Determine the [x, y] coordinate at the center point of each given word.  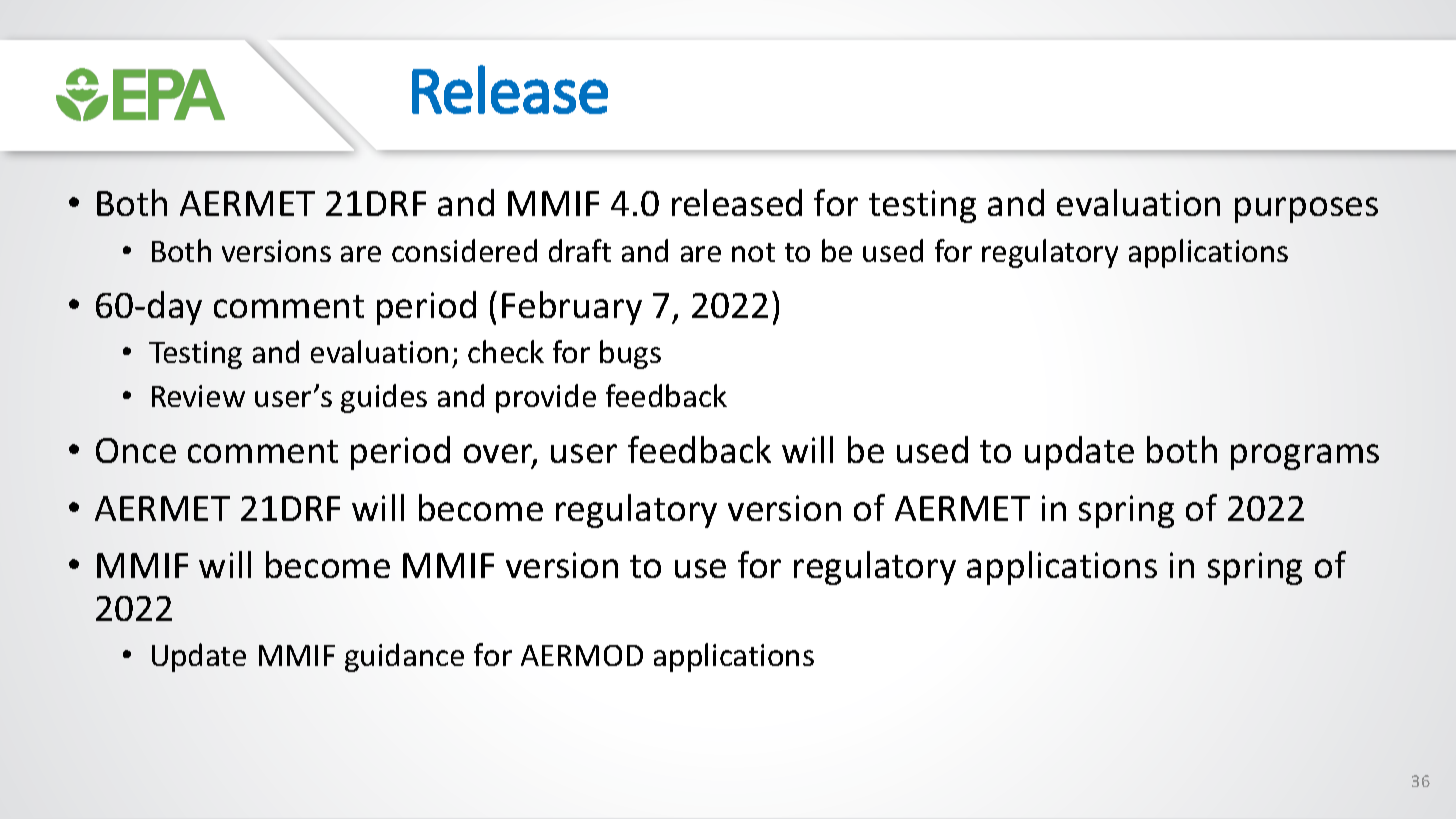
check [506, 351]
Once [136, 450]
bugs [630, 354]
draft [580, 250]
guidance [404, 657]
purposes [1306, 210]
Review [198, 396]
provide [546, 398]
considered [464, 250]
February [572, 308]
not [753, 252]
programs [1305, 457]
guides [384, 398]
